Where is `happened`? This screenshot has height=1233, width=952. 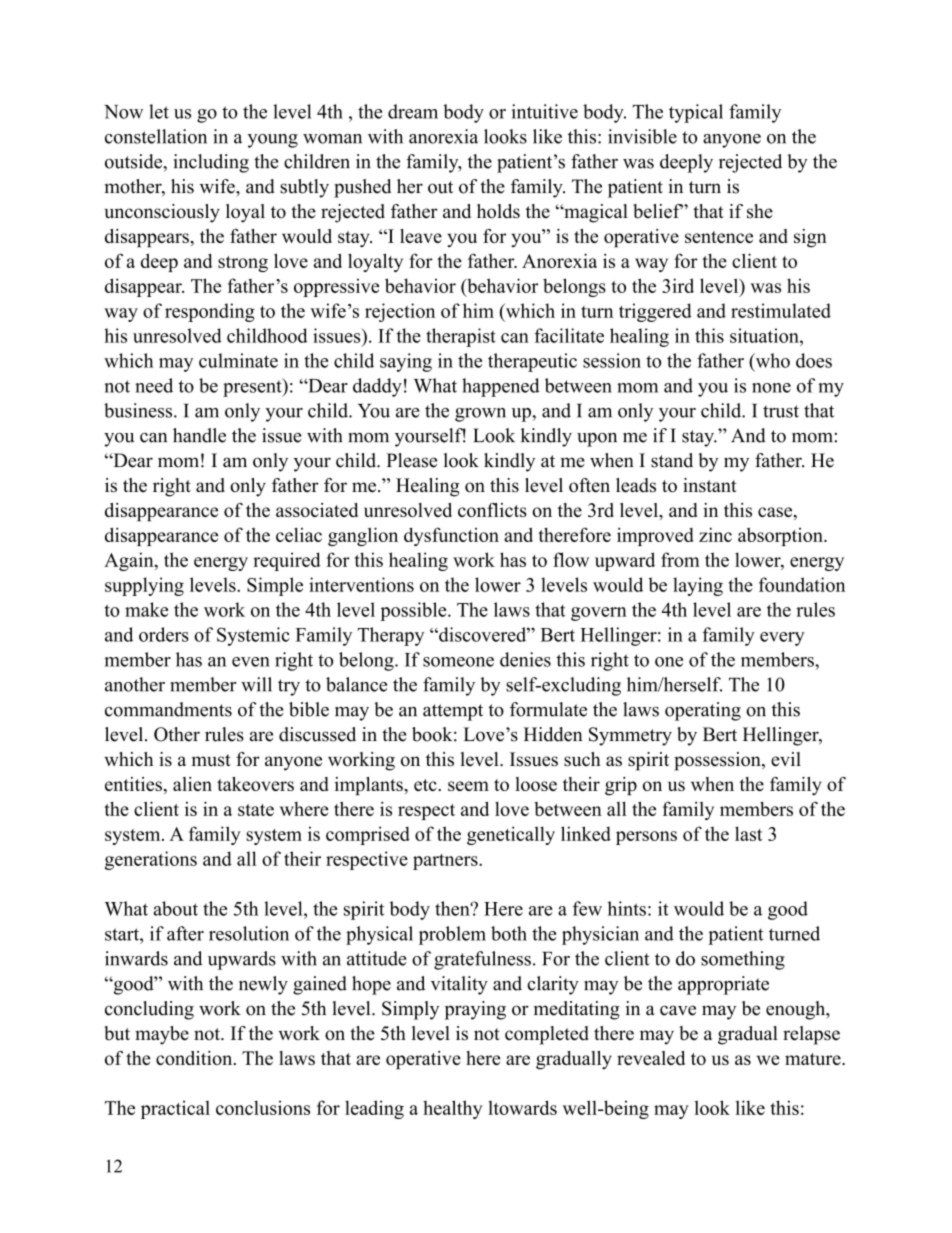
happened is located at coordinates (501, 387).
